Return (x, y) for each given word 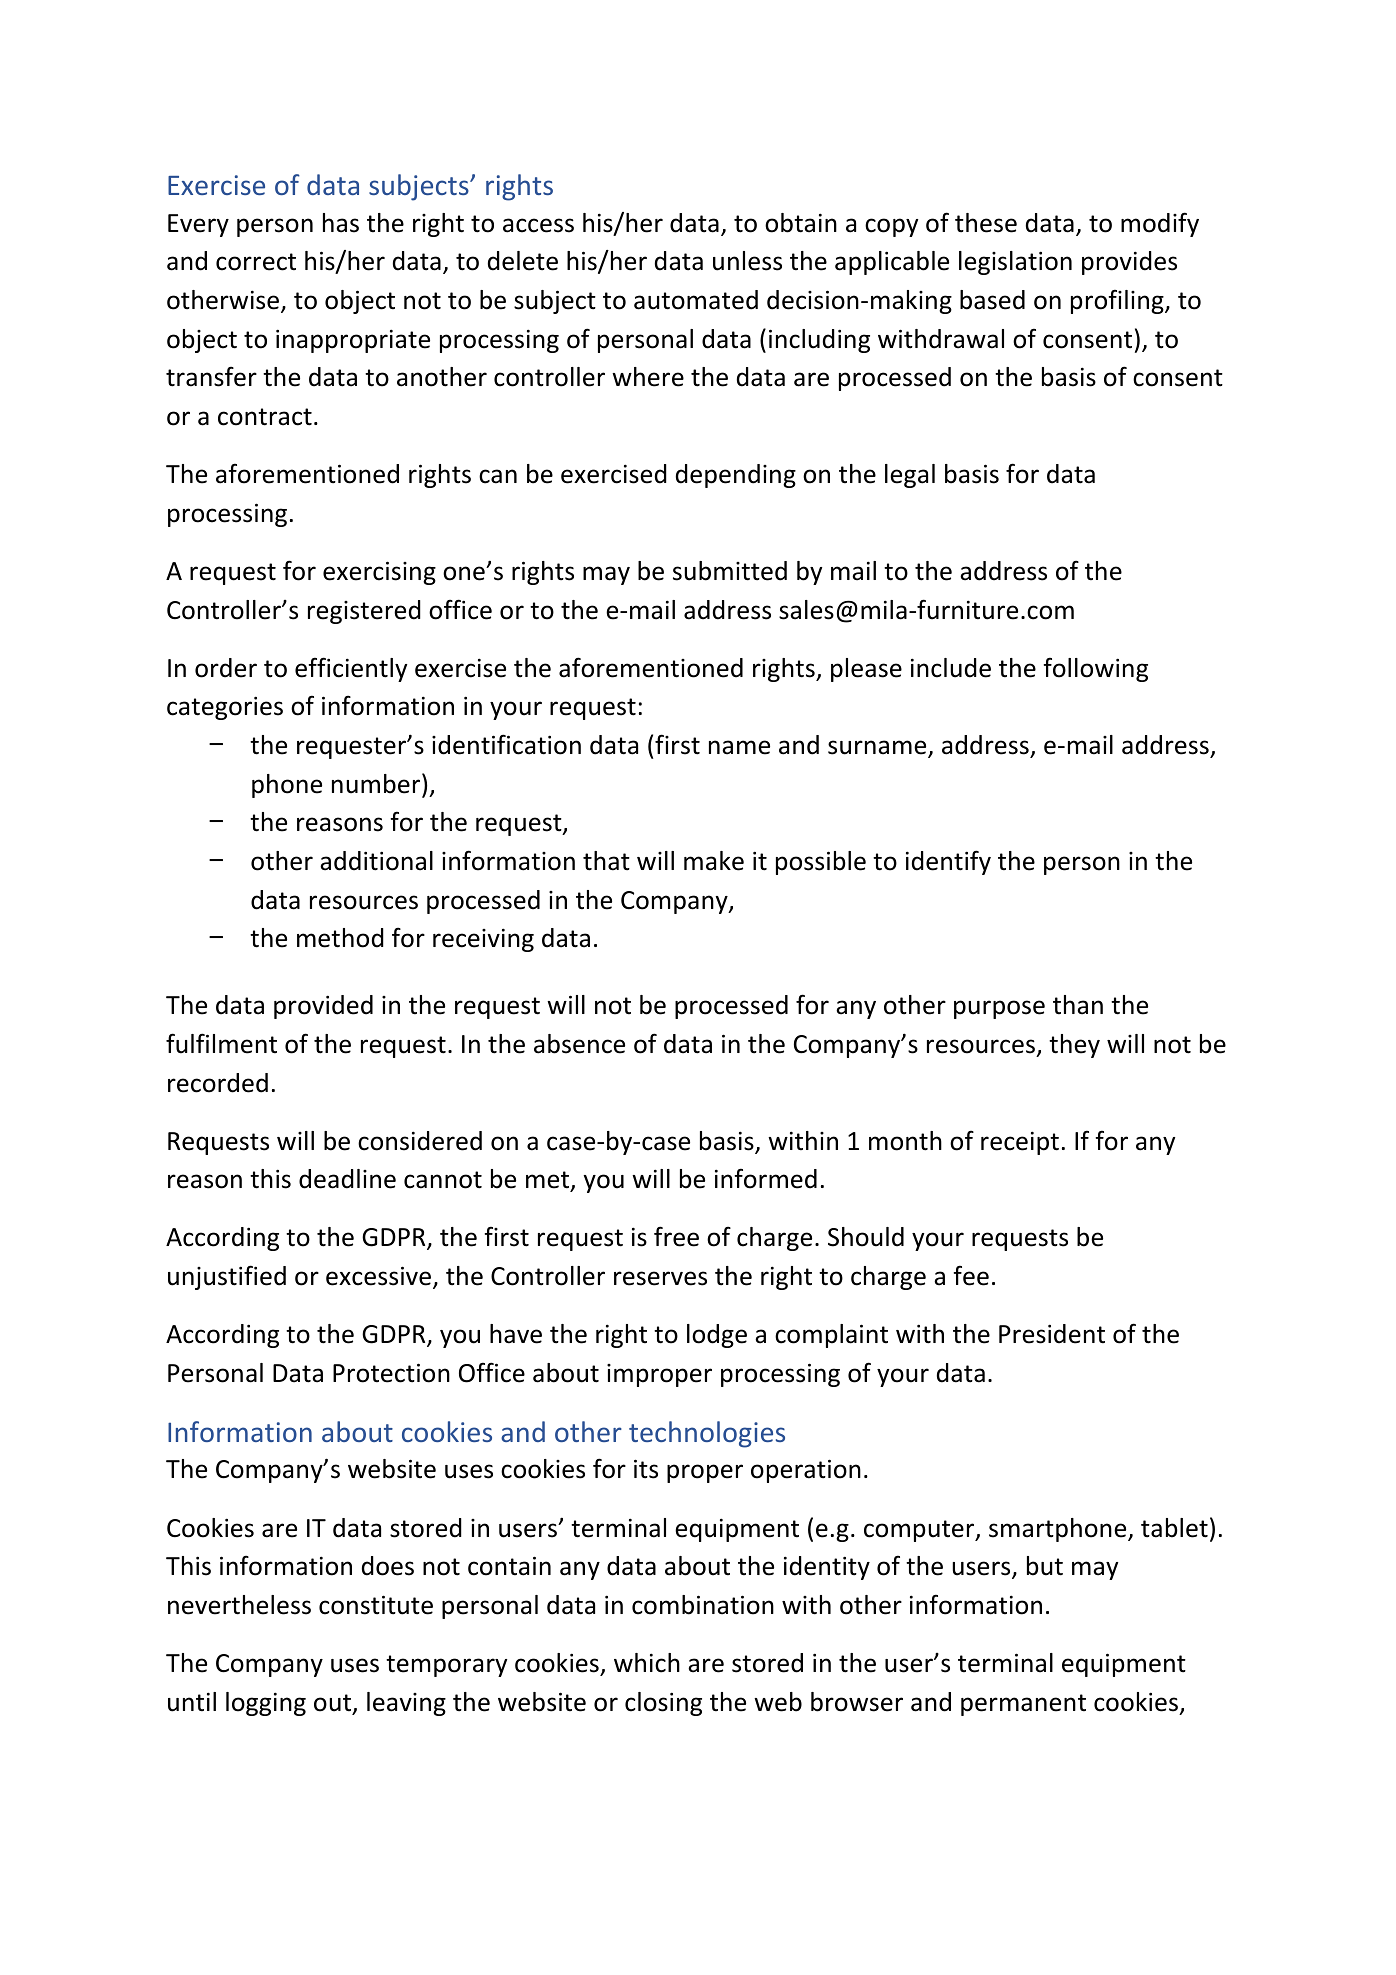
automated (696, 300)
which (647, 1663)
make (714, 861)
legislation (1015, 263)
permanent (1023, 1705)
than (1078, 1005)
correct (256, 262)
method (340, 938)
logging (266, 1704)
